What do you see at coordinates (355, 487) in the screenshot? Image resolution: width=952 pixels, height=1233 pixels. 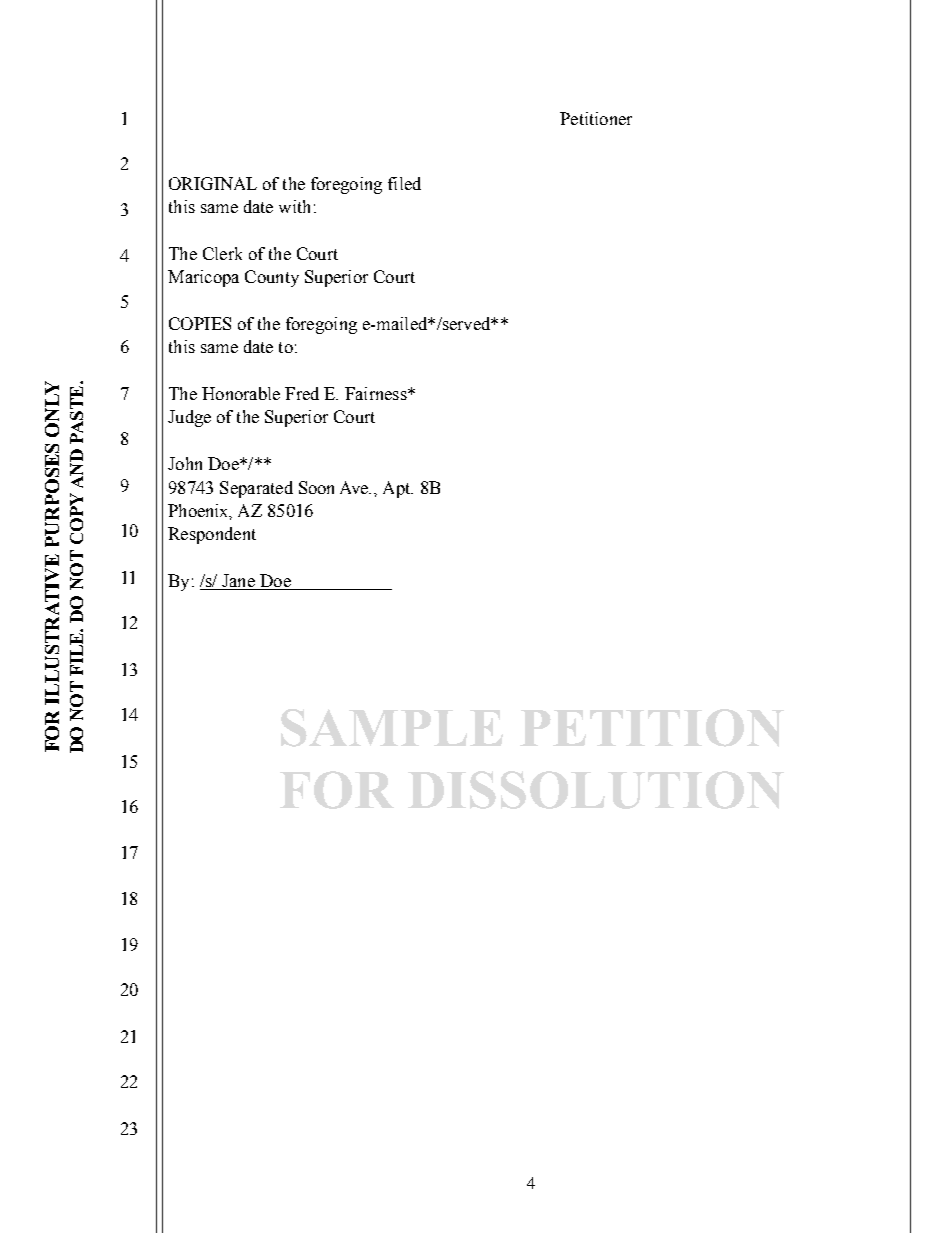 I see `Ave` at bounding box center [355, 487].
